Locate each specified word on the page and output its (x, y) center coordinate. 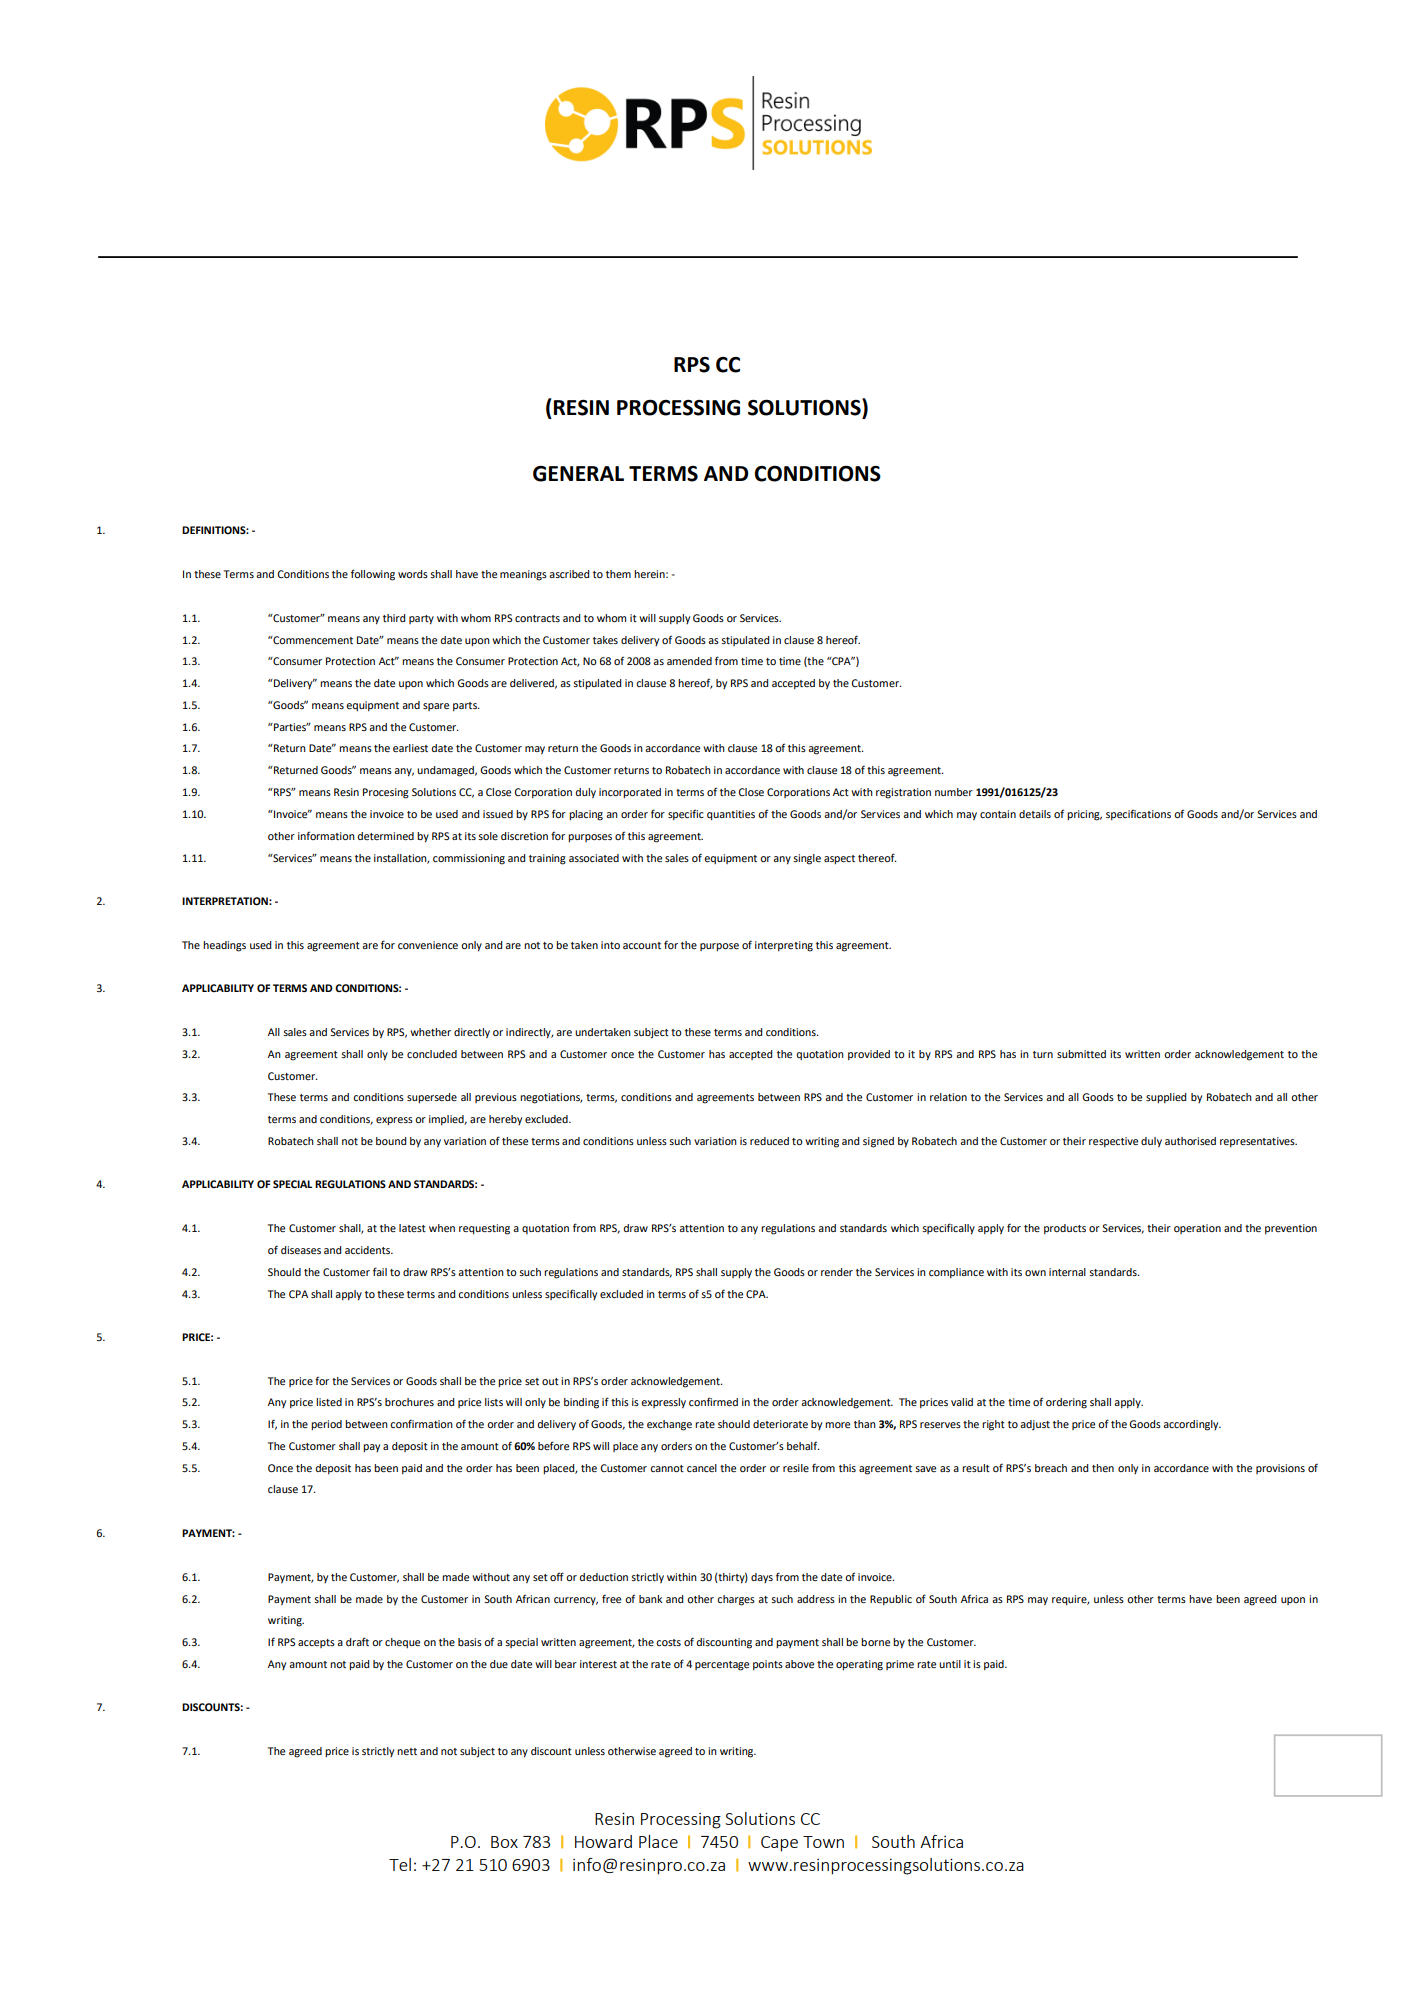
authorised (1190, 1141)
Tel (400, 1864)
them (618, 574)
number (954, 792)
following (373, 575)
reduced (769, 1141)
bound (391, 1141)
